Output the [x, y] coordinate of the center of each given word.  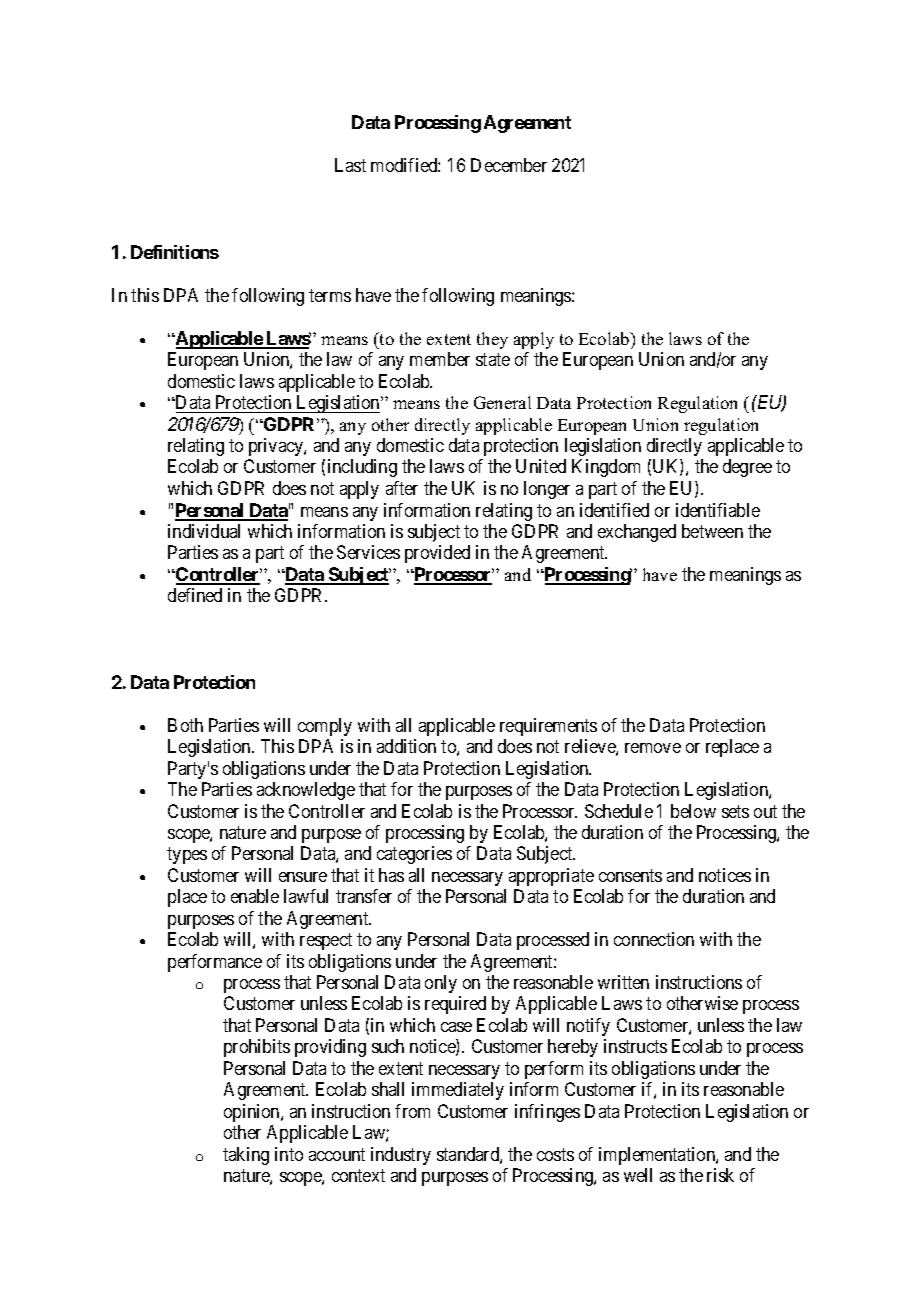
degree [747, 468]
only [441, 984]
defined [195, 595]
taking [246, 1156]
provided [437, 554]
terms [330, 295]
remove [653, 748]
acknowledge [306, 791]
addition [406, 746]
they [492, 340]
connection [654, 939]
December [509, 165]
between [712, 531]
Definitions [175, 252]
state [493, 359]
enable [255, 896]
